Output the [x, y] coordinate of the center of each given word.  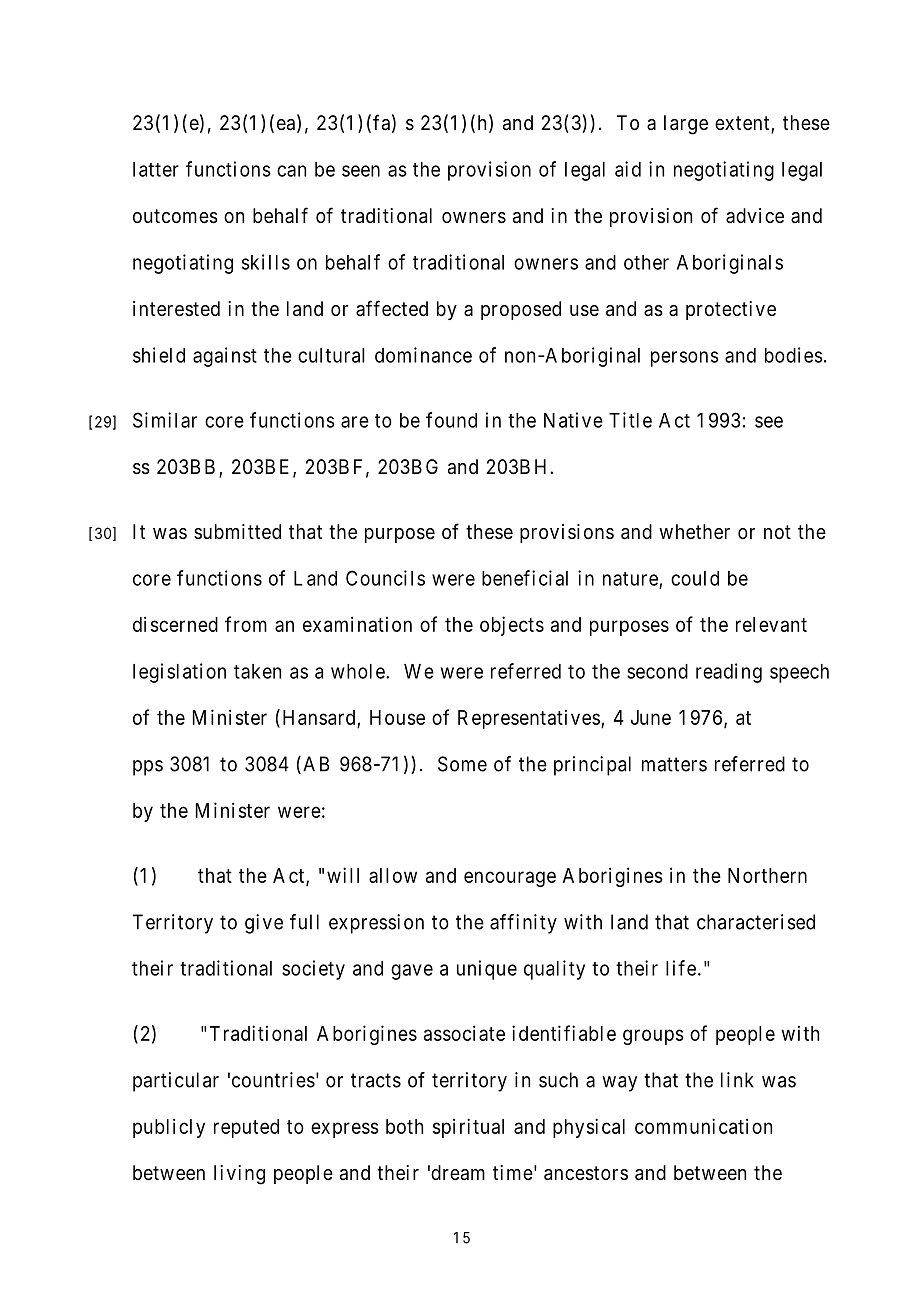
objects [512, 626]
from [246, 624]
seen [361, 171]
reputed [246, 1128]
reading [729, 673]
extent [743, 124]
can [291, 171]
